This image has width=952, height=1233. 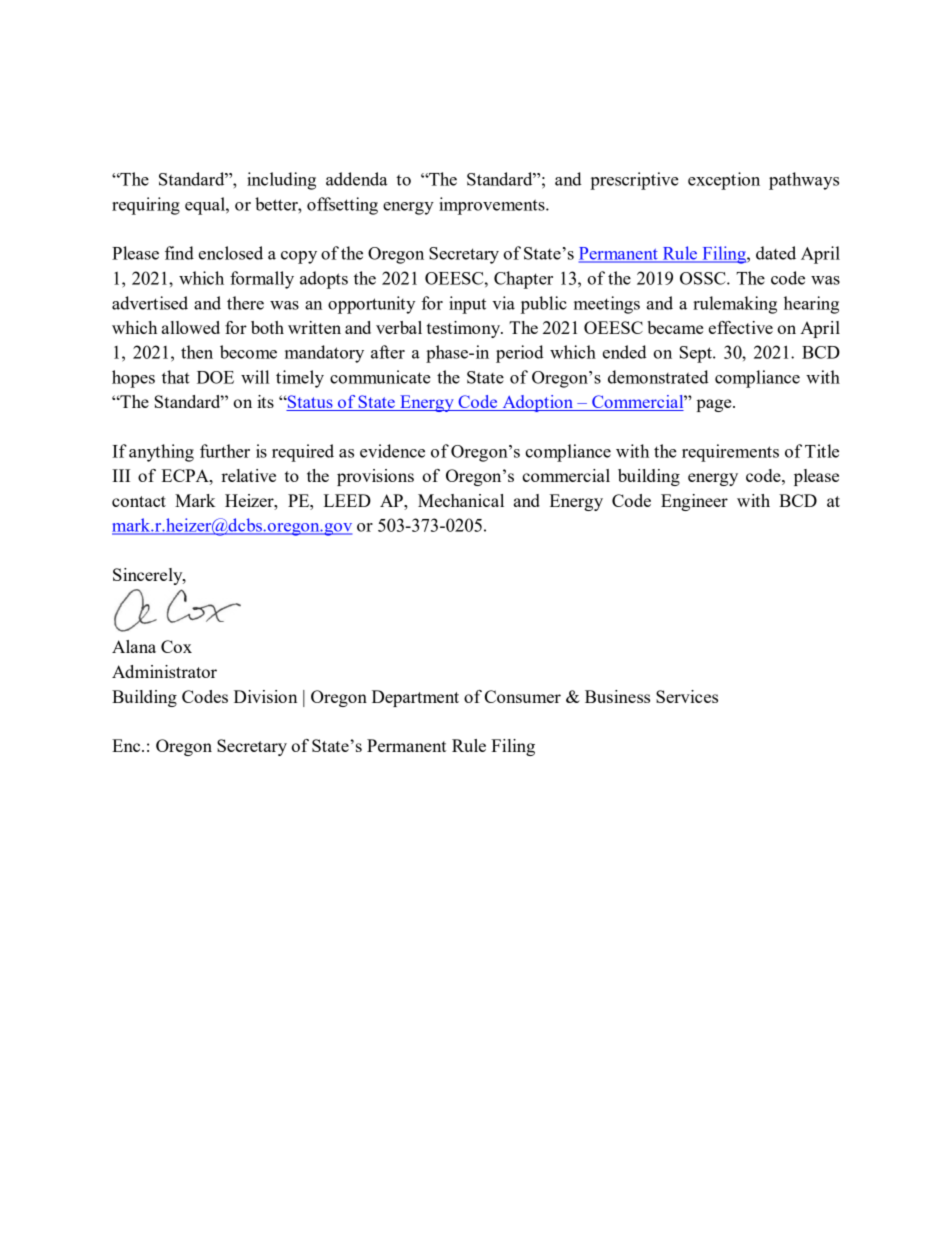 What do you see at coordinates (811, 305) in the image?
I see `hearing` at bounding box center [811, 305].
